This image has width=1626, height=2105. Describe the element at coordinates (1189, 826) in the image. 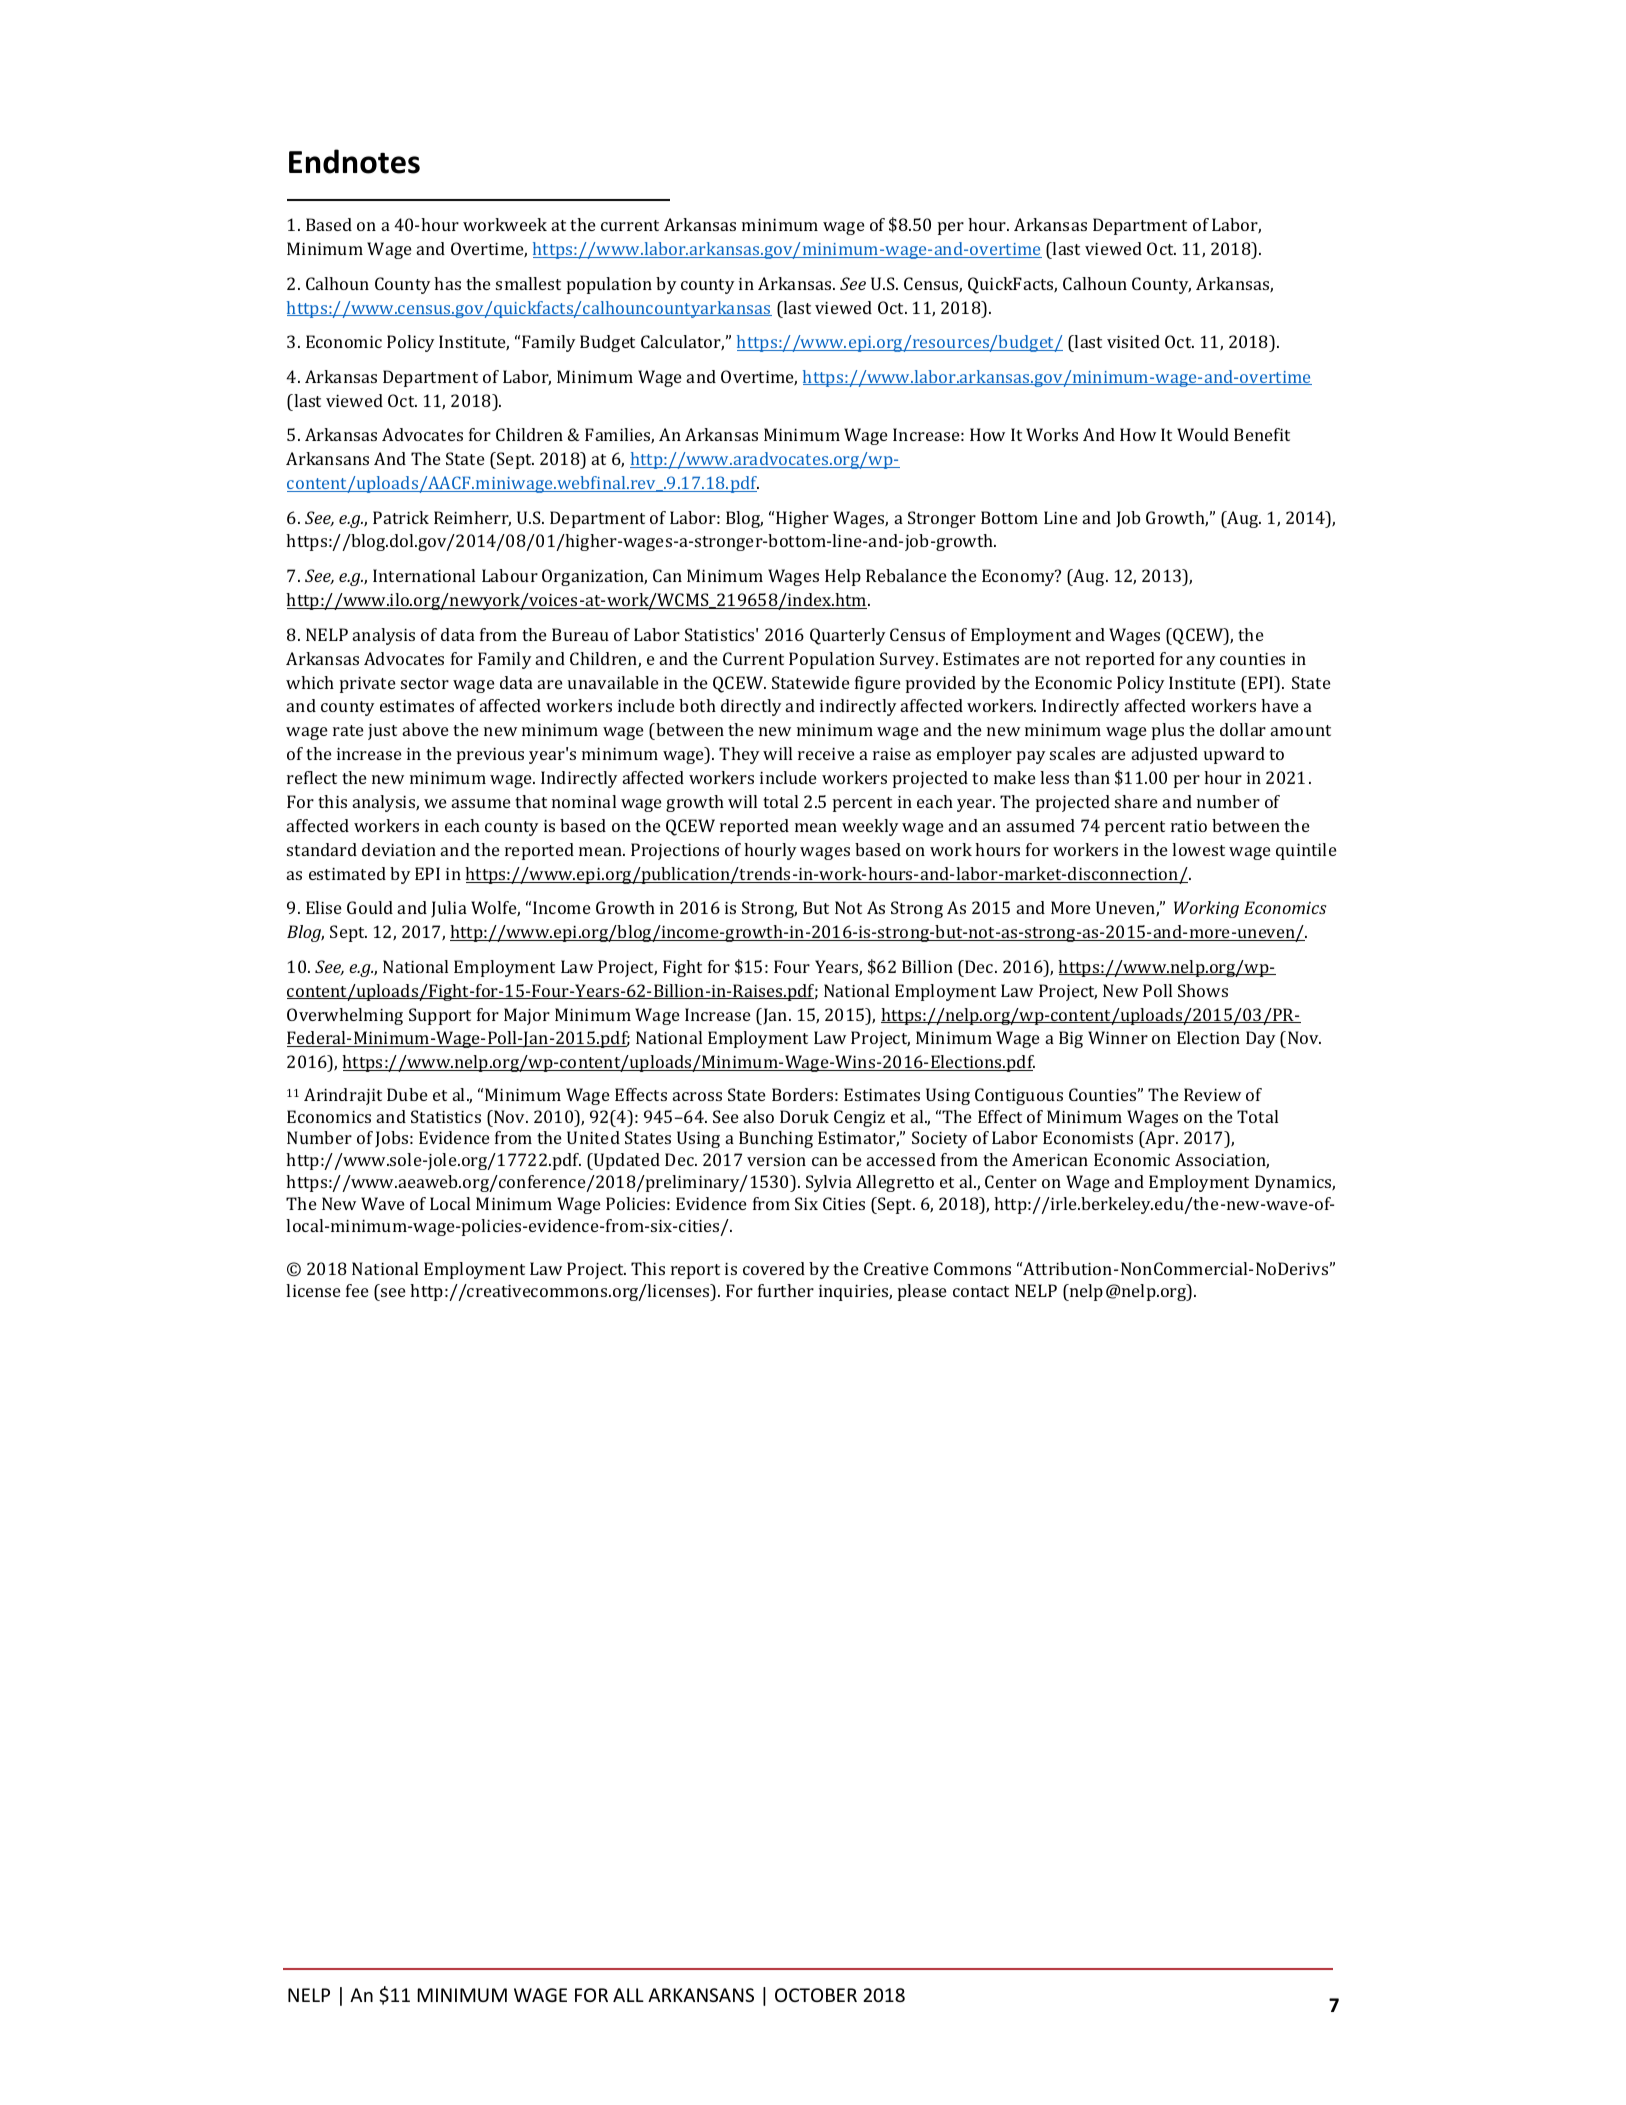

I see `ratio` at that location.
